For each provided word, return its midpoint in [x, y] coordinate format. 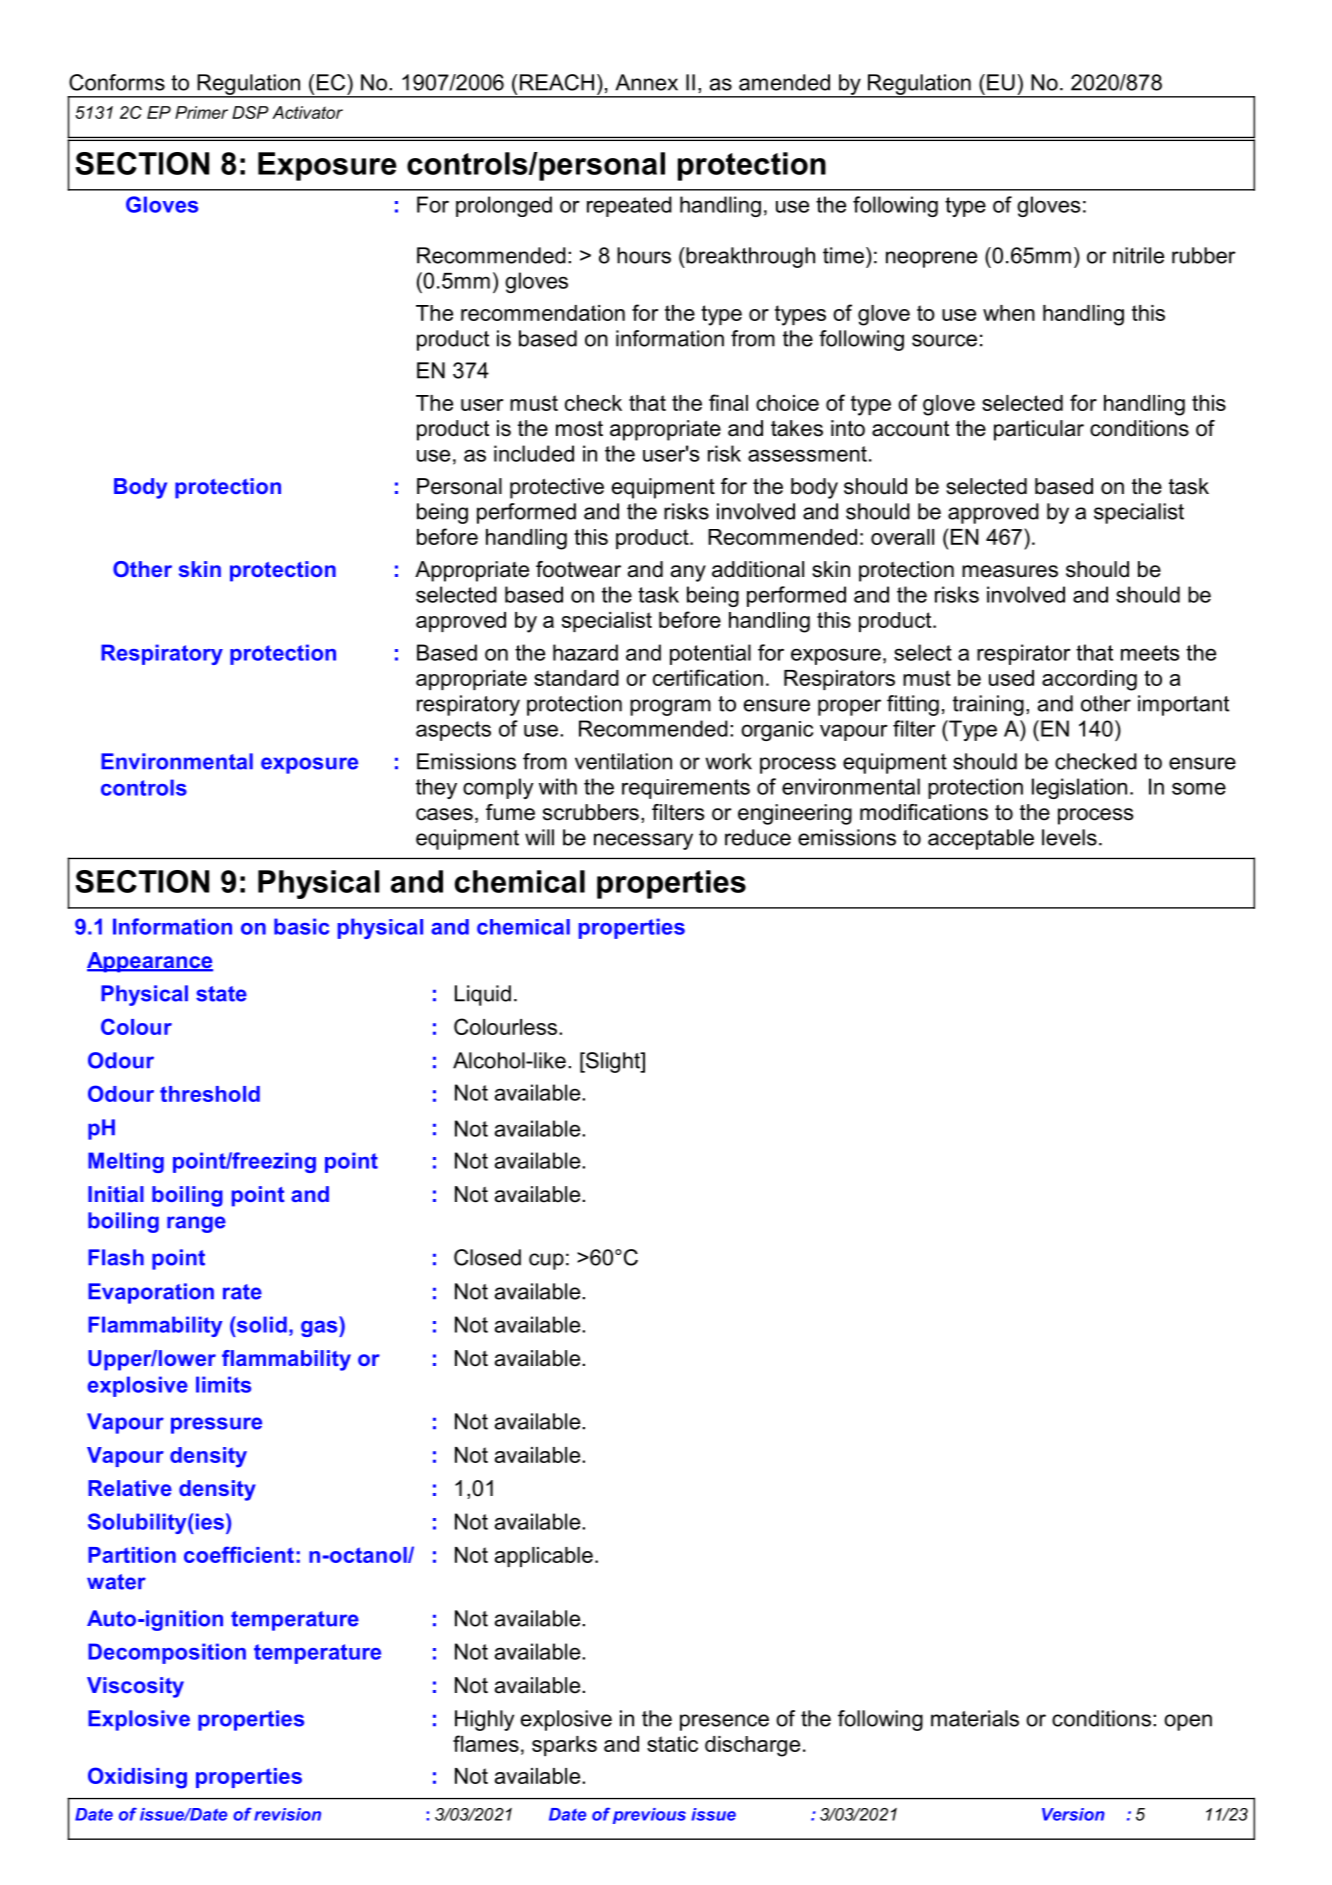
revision [287, 1814]
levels [1069, 837]
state [221, 994]
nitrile [1138, 255]
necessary [643, 841]
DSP [250, 112]
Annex [646, 82]
